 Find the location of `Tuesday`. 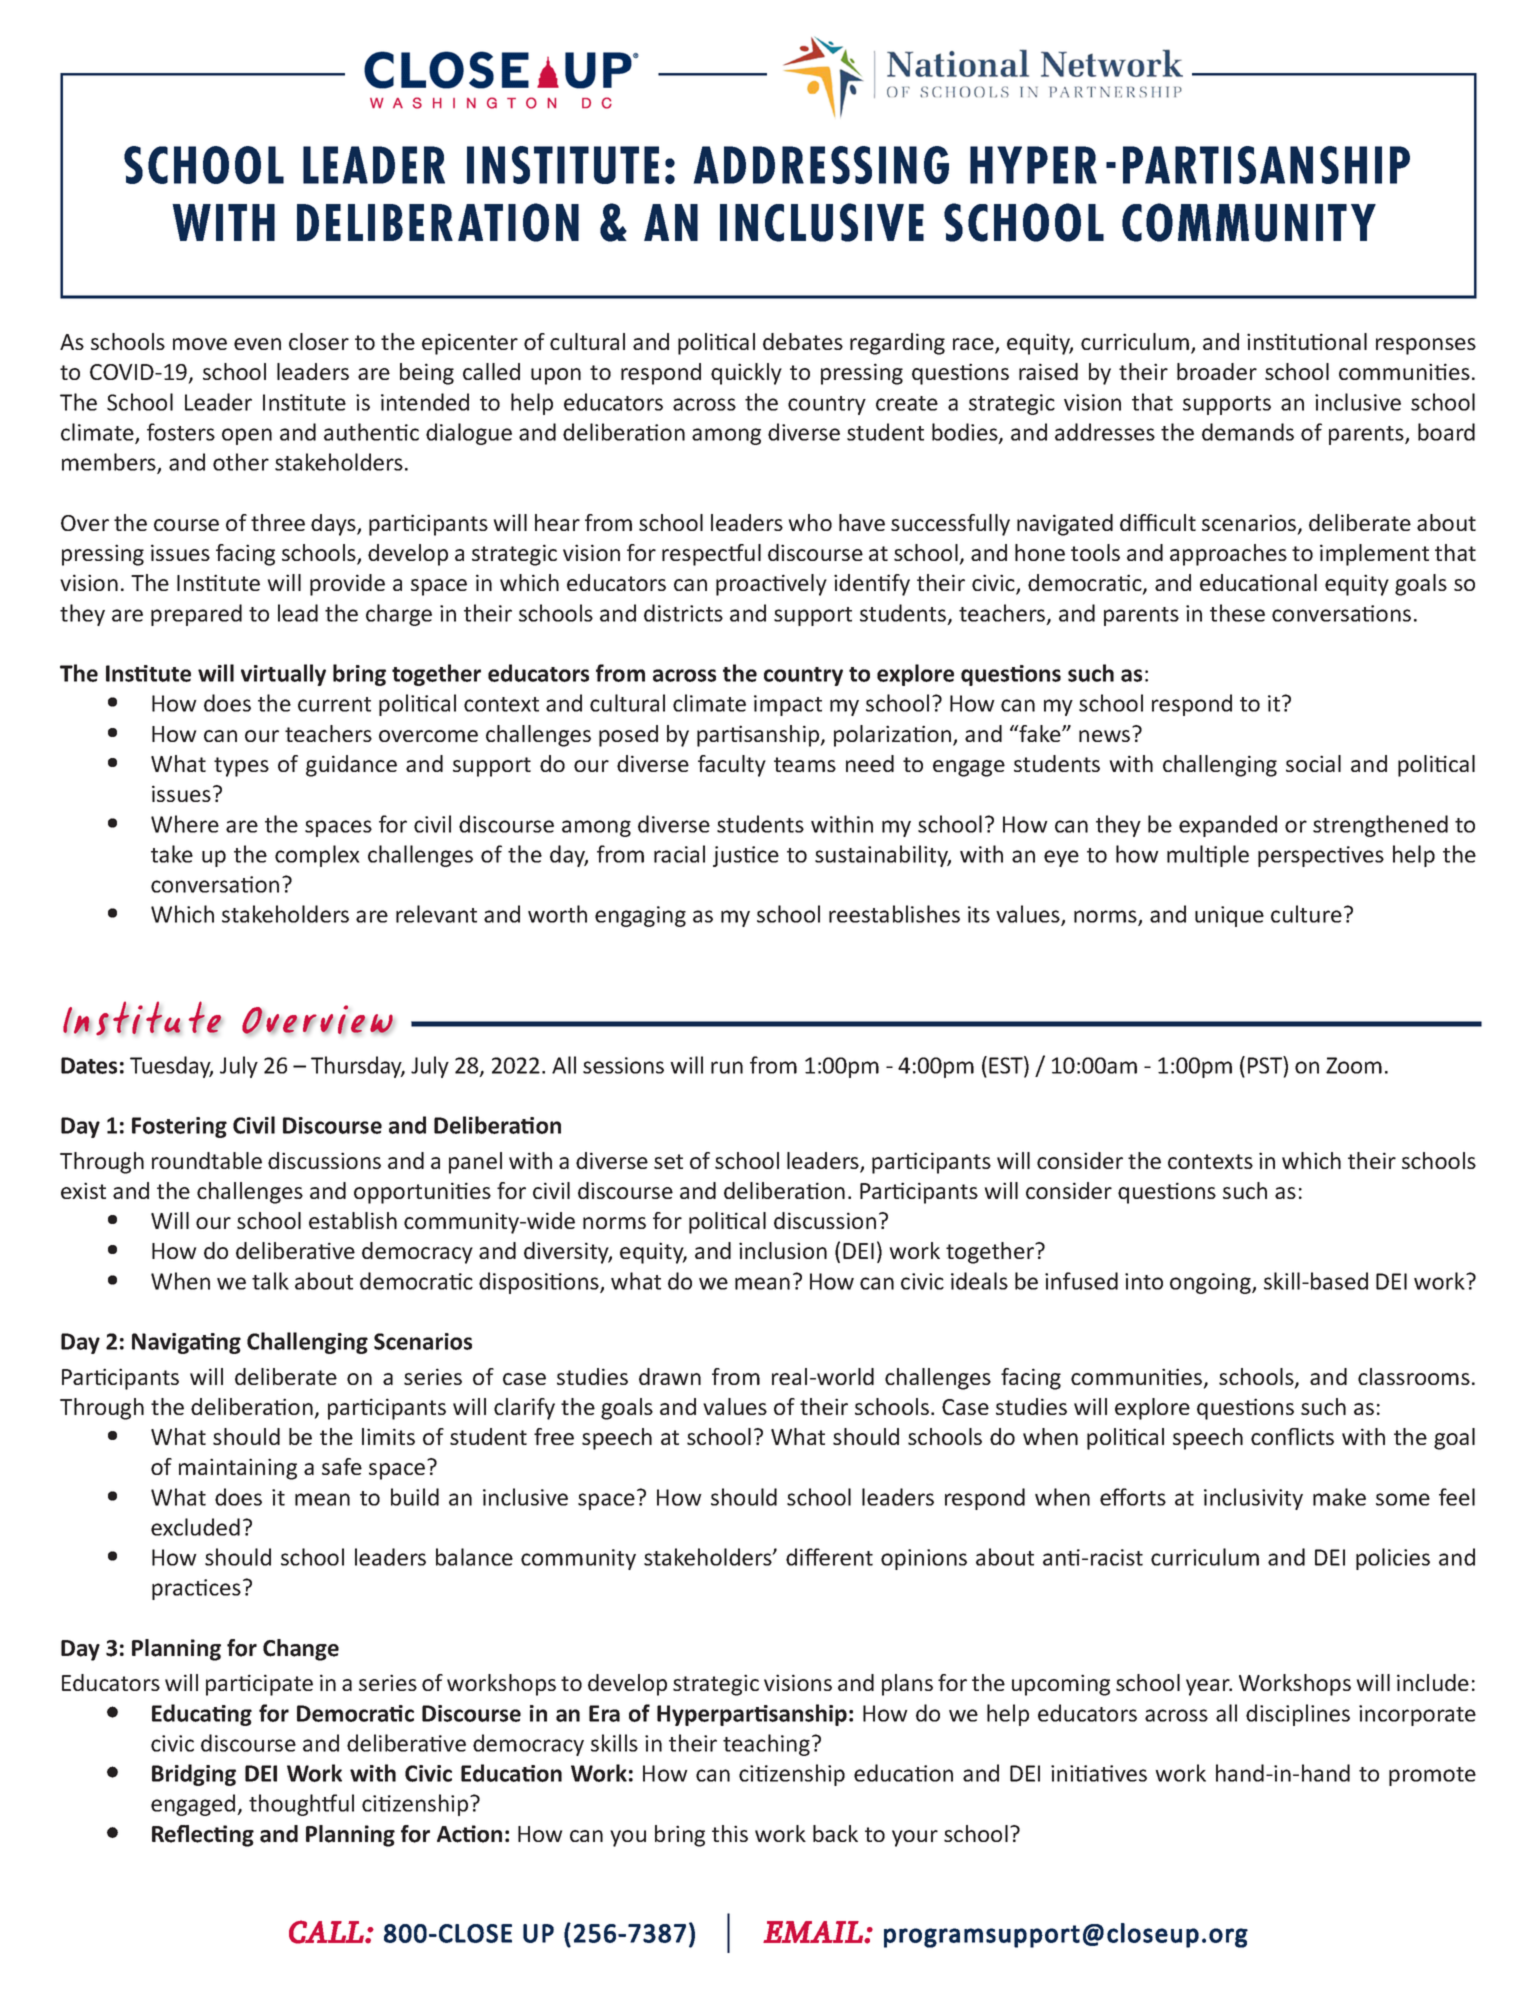

Tuesday is located at coordinates (171, 1067).
